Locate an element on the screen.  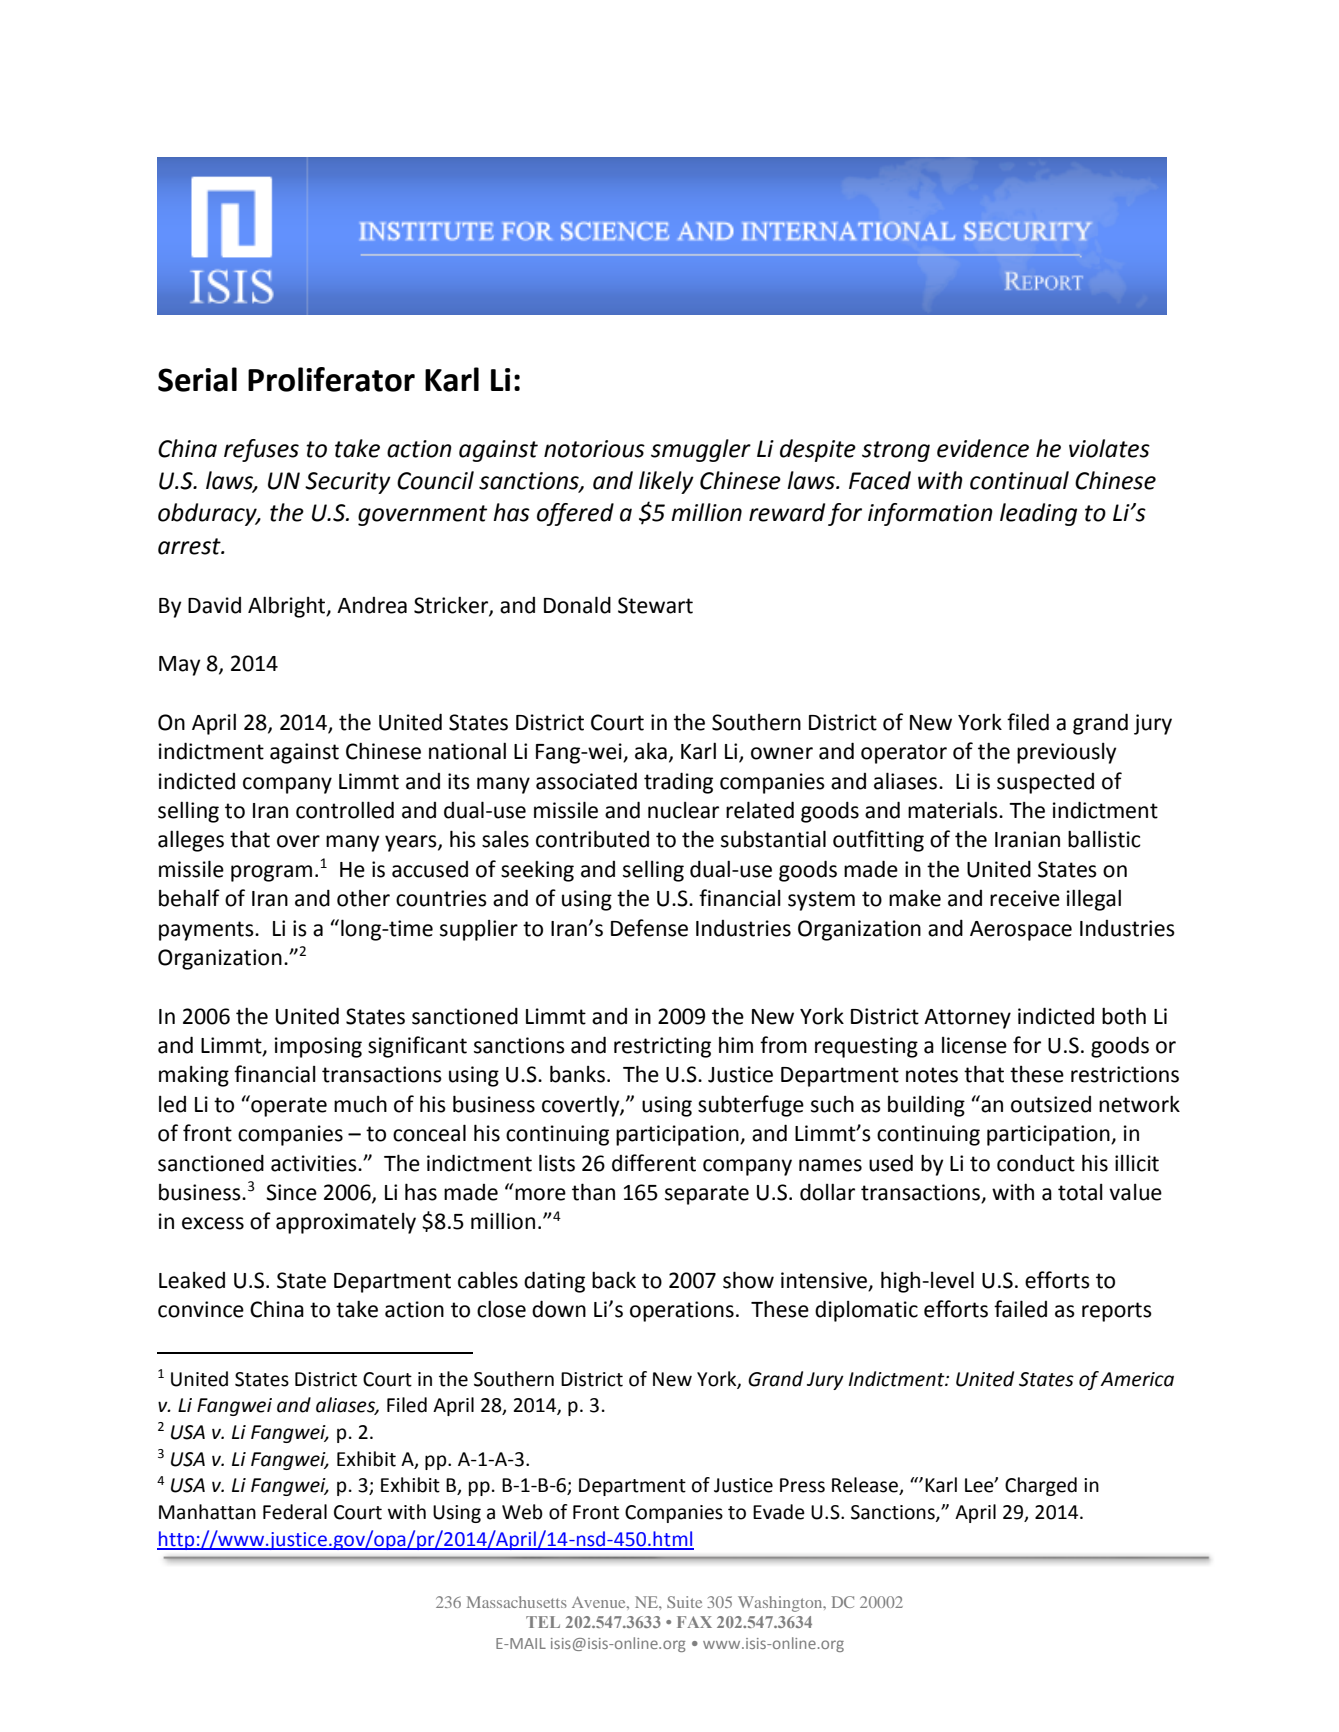
smuggler is located at coordinates (701, 450).
